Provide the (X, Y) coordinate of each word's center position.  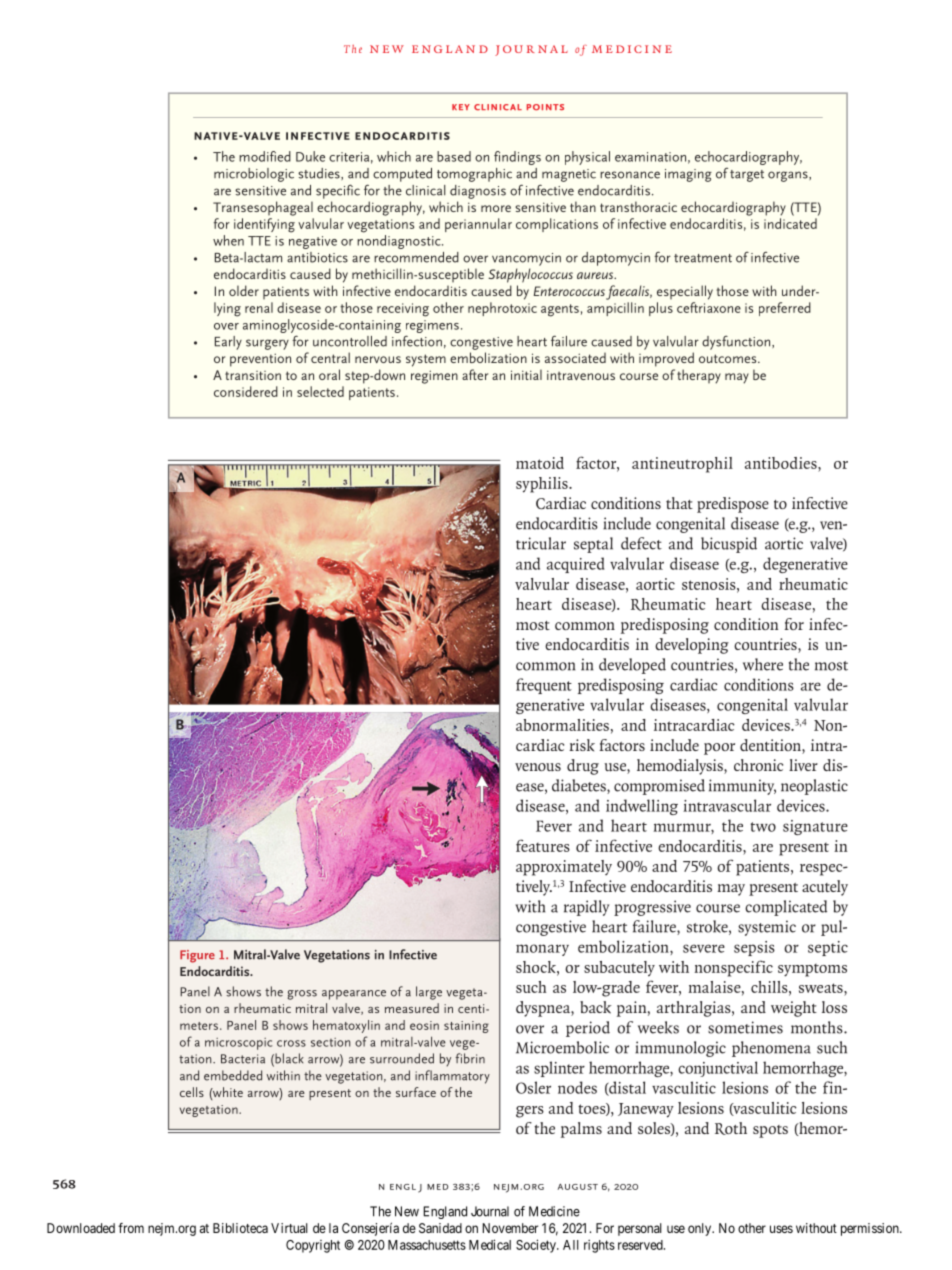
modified (265, 156)
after (475, 374)
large (429, 993)
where (763, 664)
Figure (197, 956)
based (454, 156)
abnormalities (562, 725)
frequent (544, 686)
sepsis (754, 948)
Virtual (289, 1228)
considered (246, 391)
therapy (699, 376)
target (747, 176)
